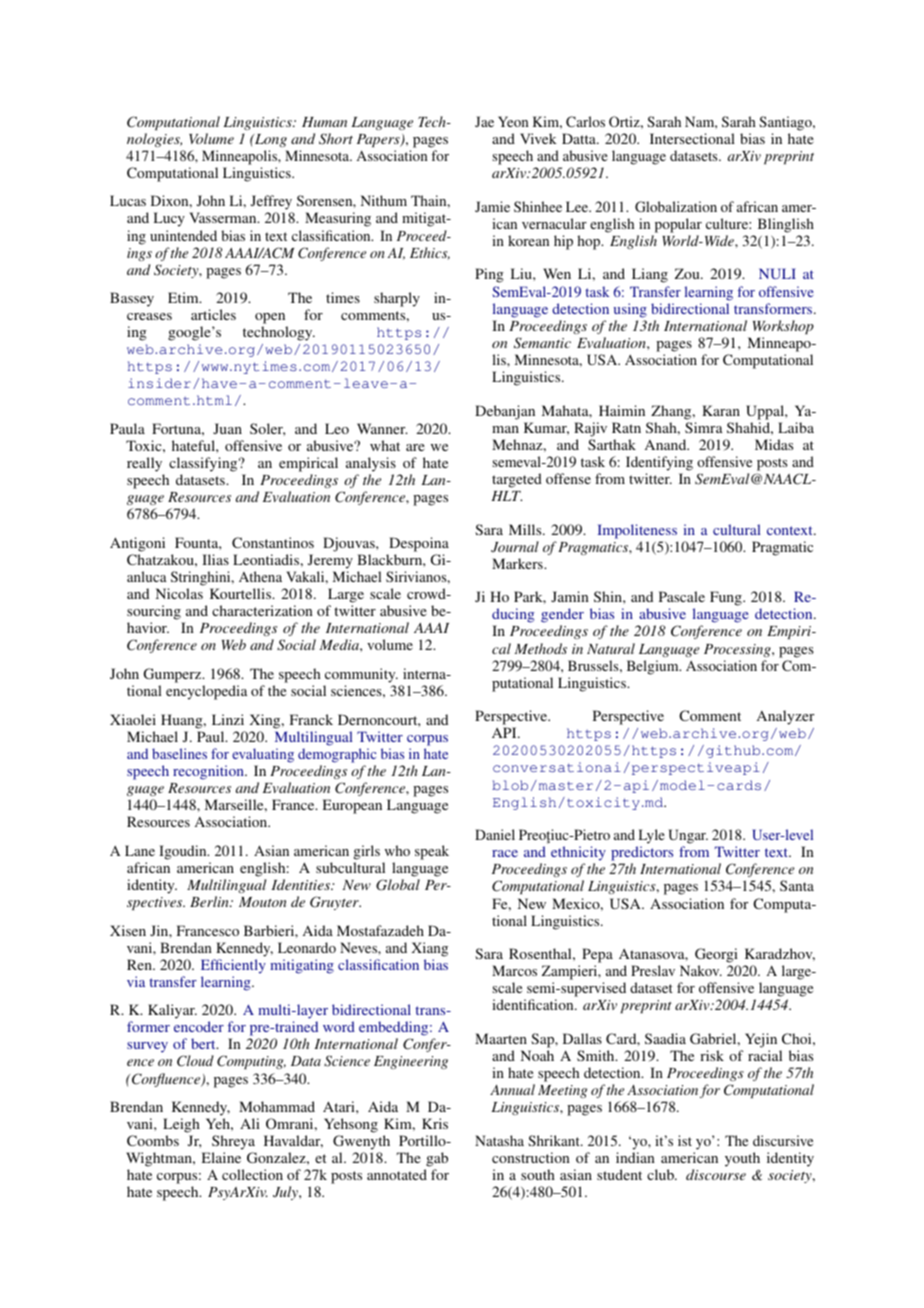 This page has width=924, height=1308. Describe the element at coordinates (727, 598) in the page. I see `Fung` at that location.
